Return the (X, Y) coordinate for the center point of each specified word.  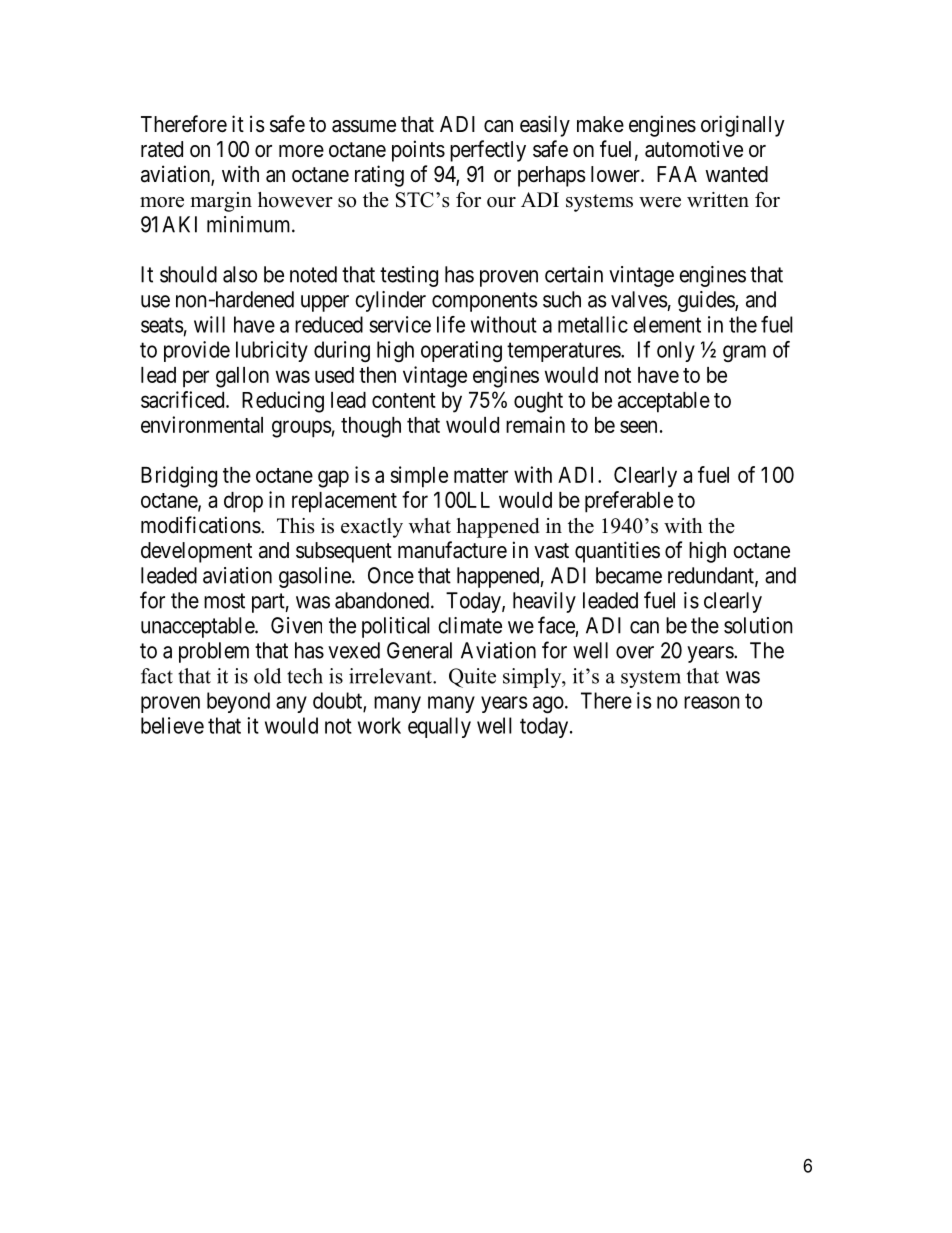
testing (409, 276)
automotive (694, 149)
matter (481, 475)
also (240, 274)
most (224, 601)
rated (162, 149)
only (676, 351)
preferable (629, 502)
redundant (712, 576)
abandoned (382, 600)
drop (243, 502)
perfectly (488, 151)
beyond (238, 702)
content (404, 400)
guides (707, 301)
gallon (242, 377)
